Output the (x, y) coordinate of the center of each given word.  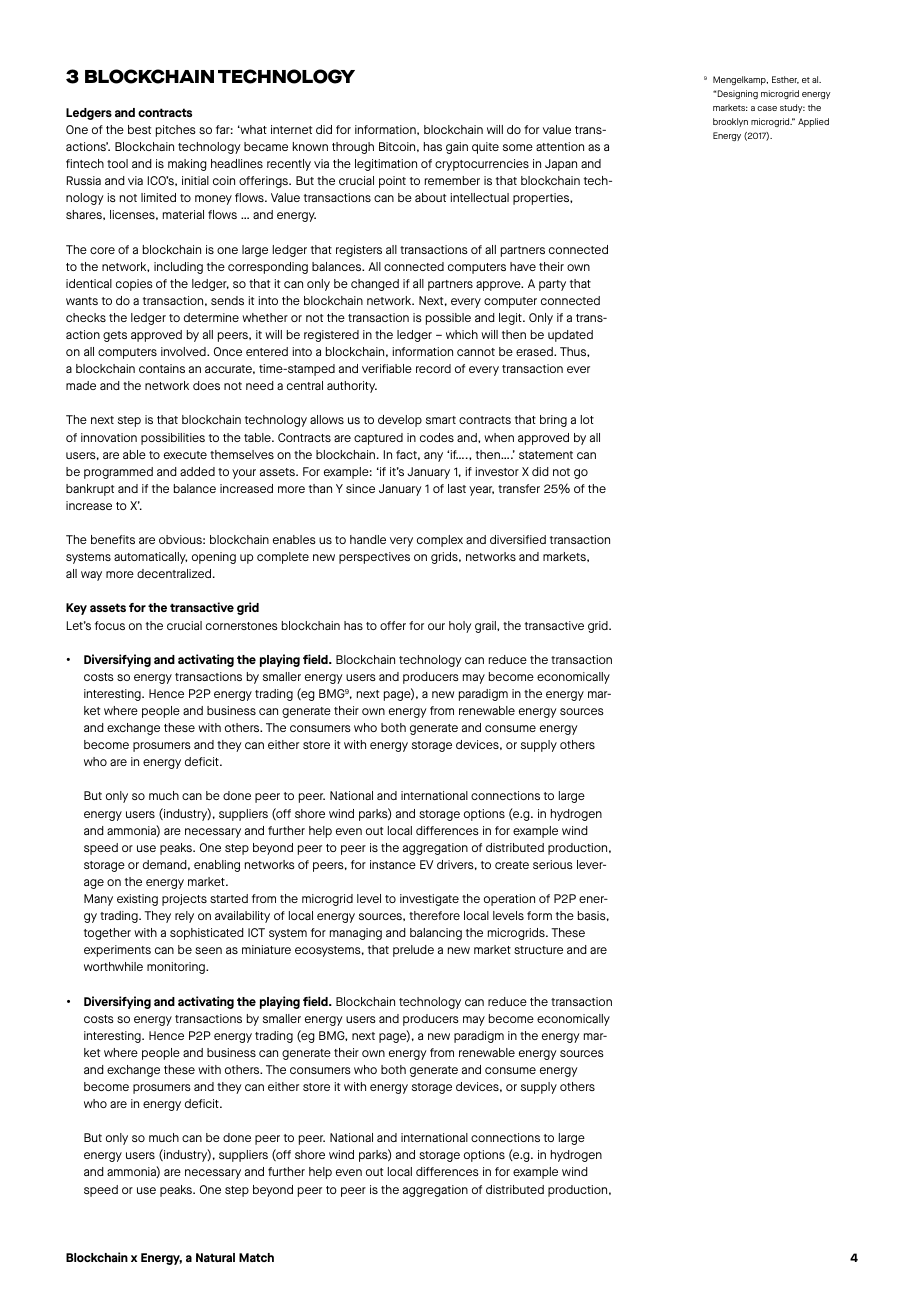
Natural (215, 1257)
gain (457, 148)
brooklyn (730, 122)
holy (460, 627)
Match (256, 1257)
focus (110, 625)
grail (486, 627)
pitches (176, 131)
